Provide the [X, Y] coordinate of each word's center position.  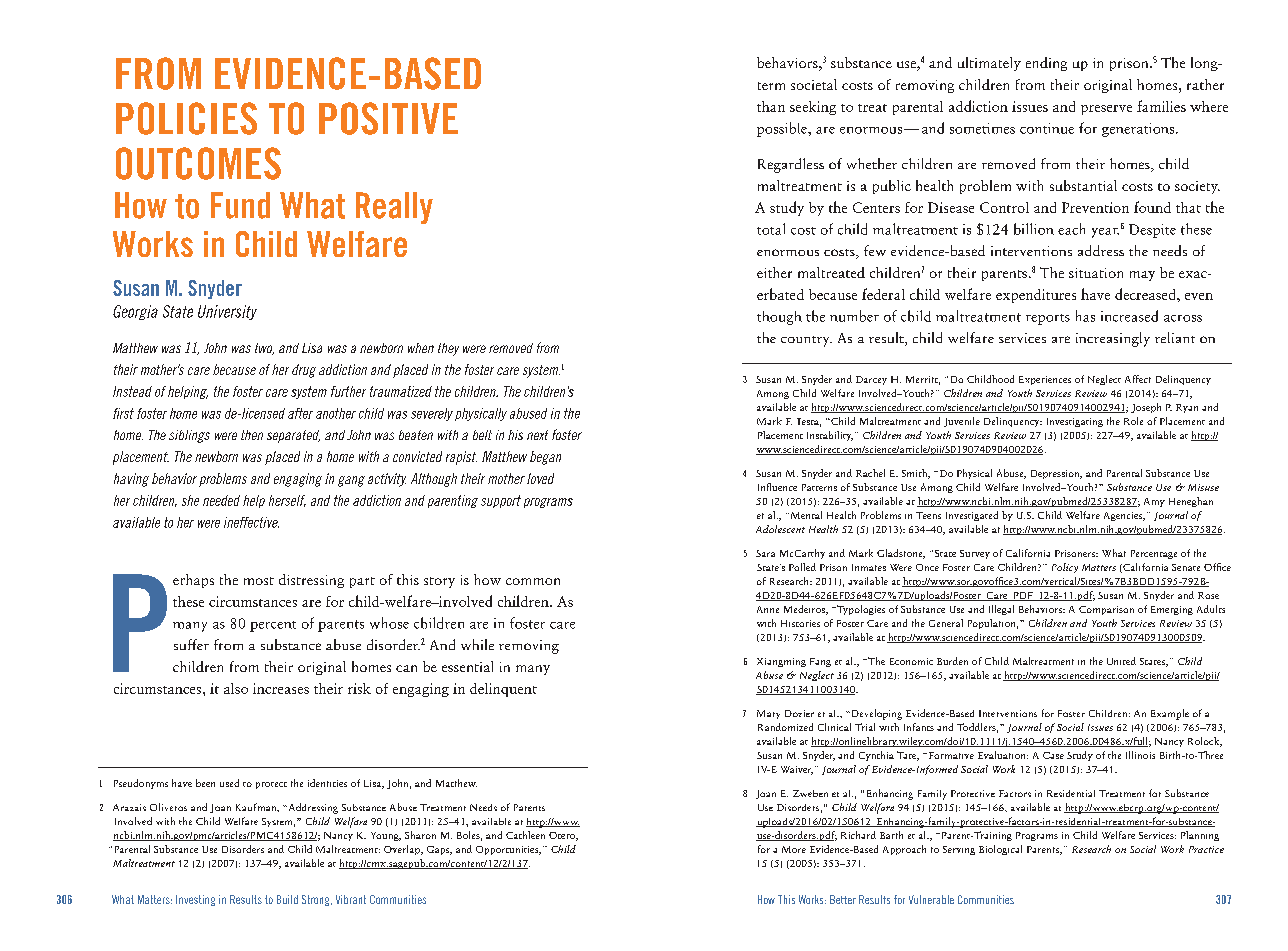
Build [287, 899]
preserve [1106, 110]
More [794, 849]
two [264, 349]
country [806, 341]
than [771, 106]
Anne [768, 609]
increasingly [1113, 339]
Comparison [1106, 610]
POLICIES [186, 118]
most [259, 581]
